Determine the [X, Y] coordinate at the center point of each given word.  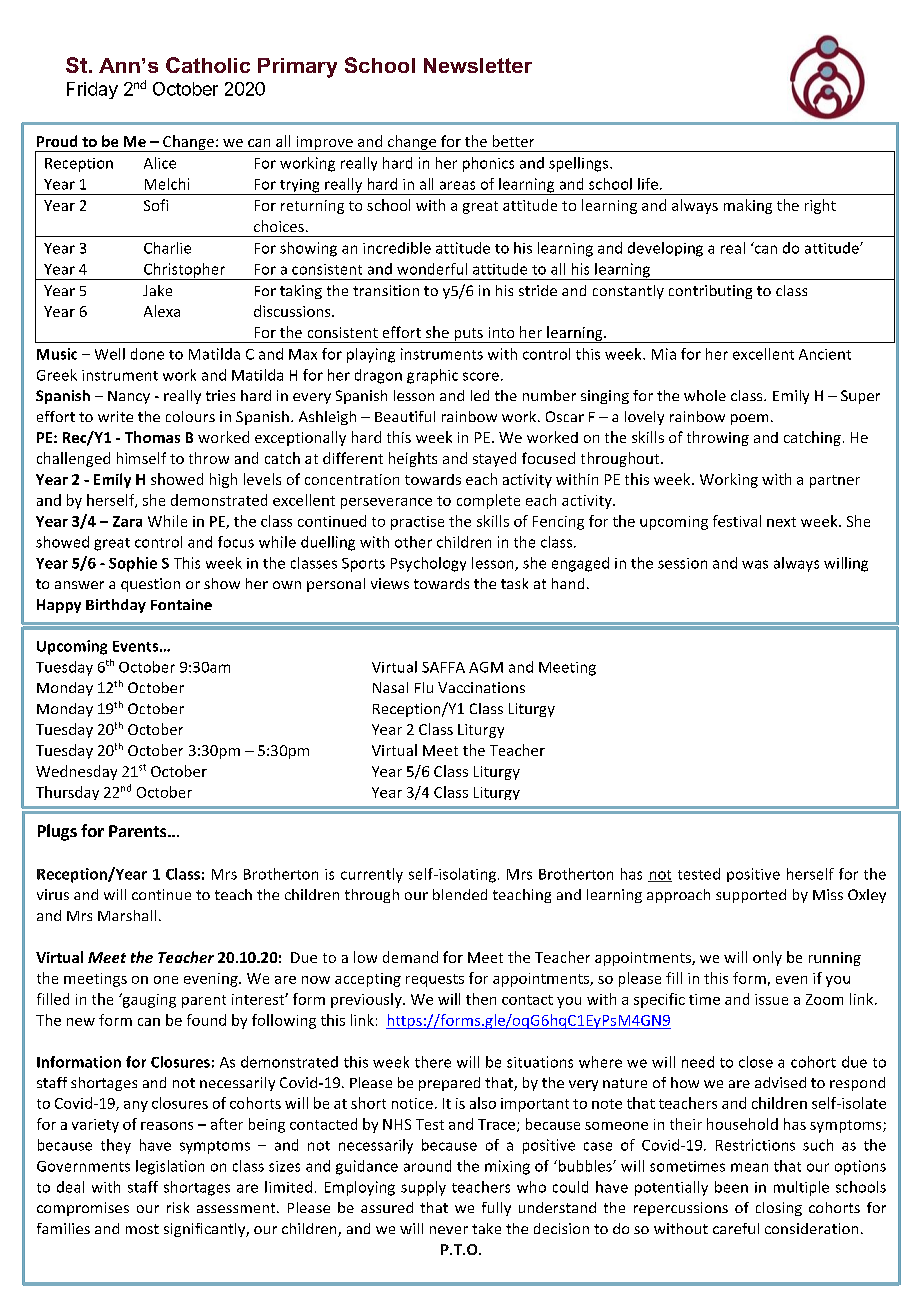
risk [178, 1207]
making [748, 206]
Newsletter [478, 65]
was [755, 564]
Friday [92, 90]
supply [423, 1188]
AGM [486, 667]
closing [779, 1209]
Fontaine [181, 604]
